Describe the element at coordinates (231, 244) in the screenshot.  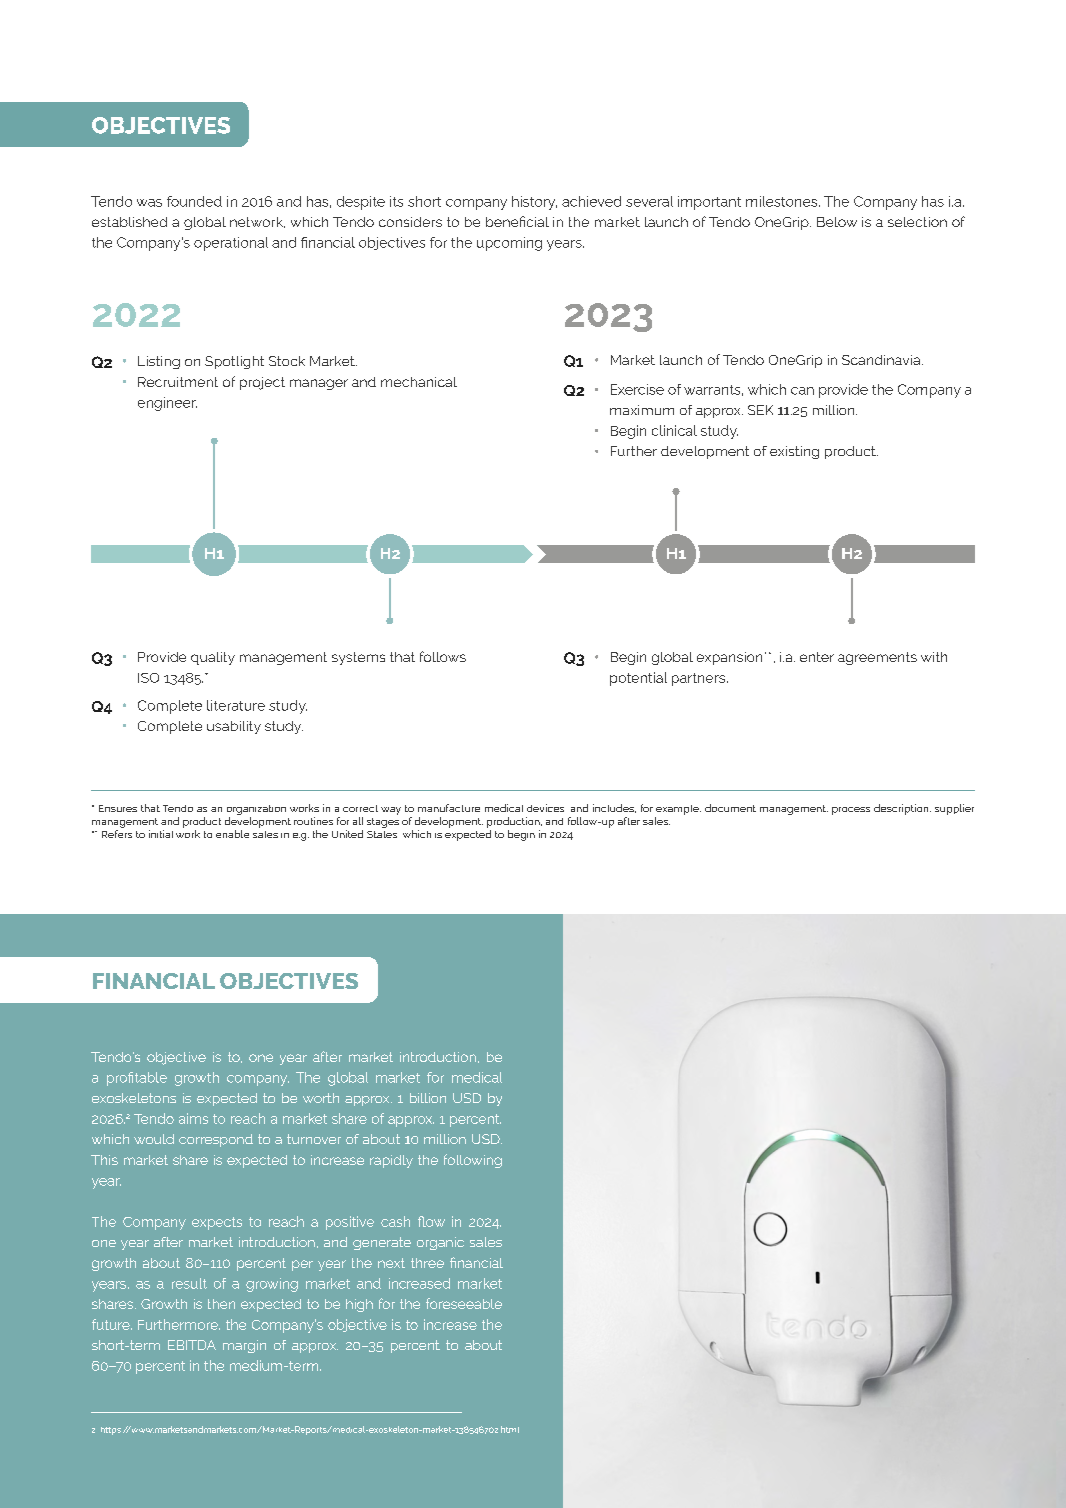
I see `operational` at that location.
